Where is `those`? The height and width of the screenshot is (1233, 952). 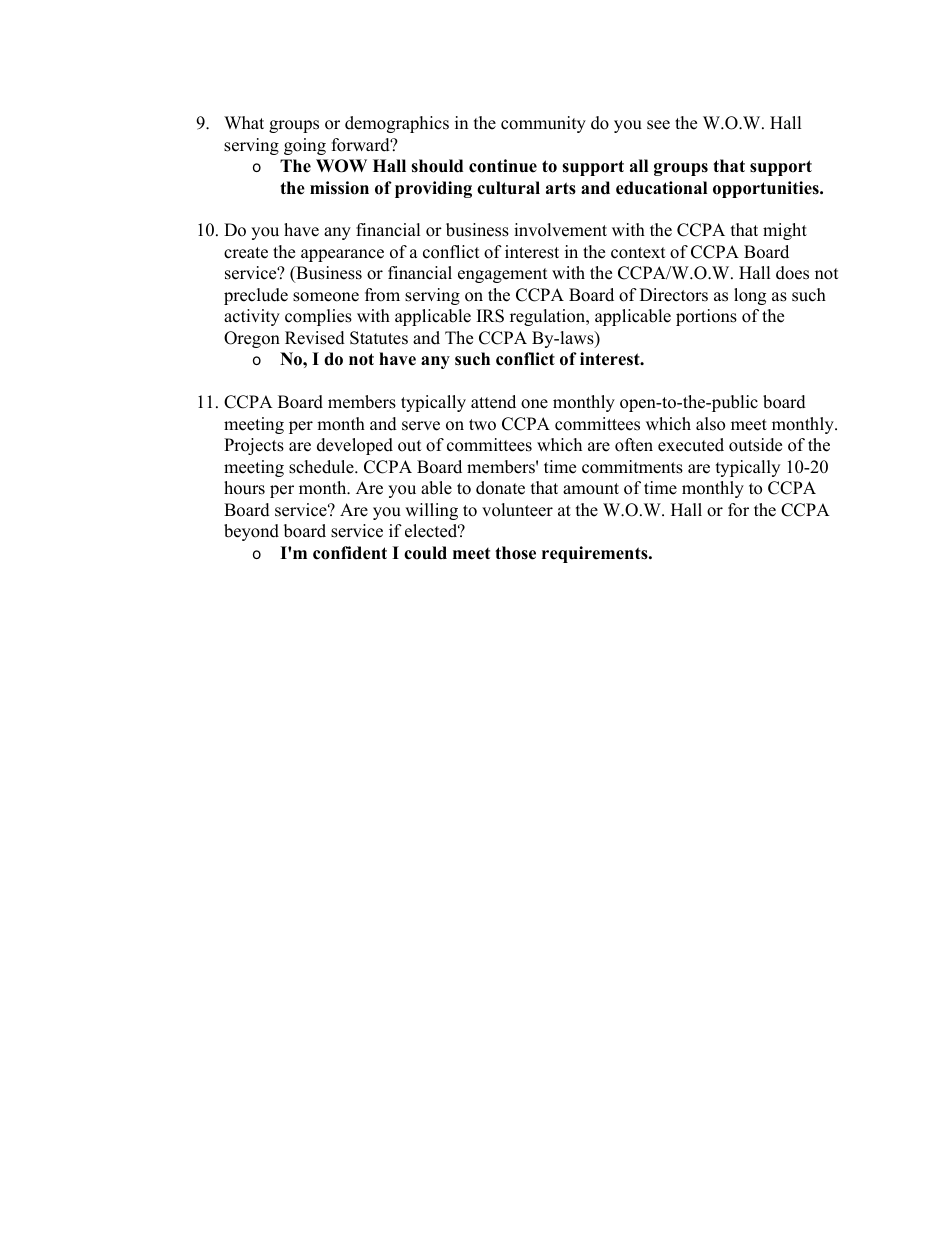
those is located at coordinates (515, 553).
